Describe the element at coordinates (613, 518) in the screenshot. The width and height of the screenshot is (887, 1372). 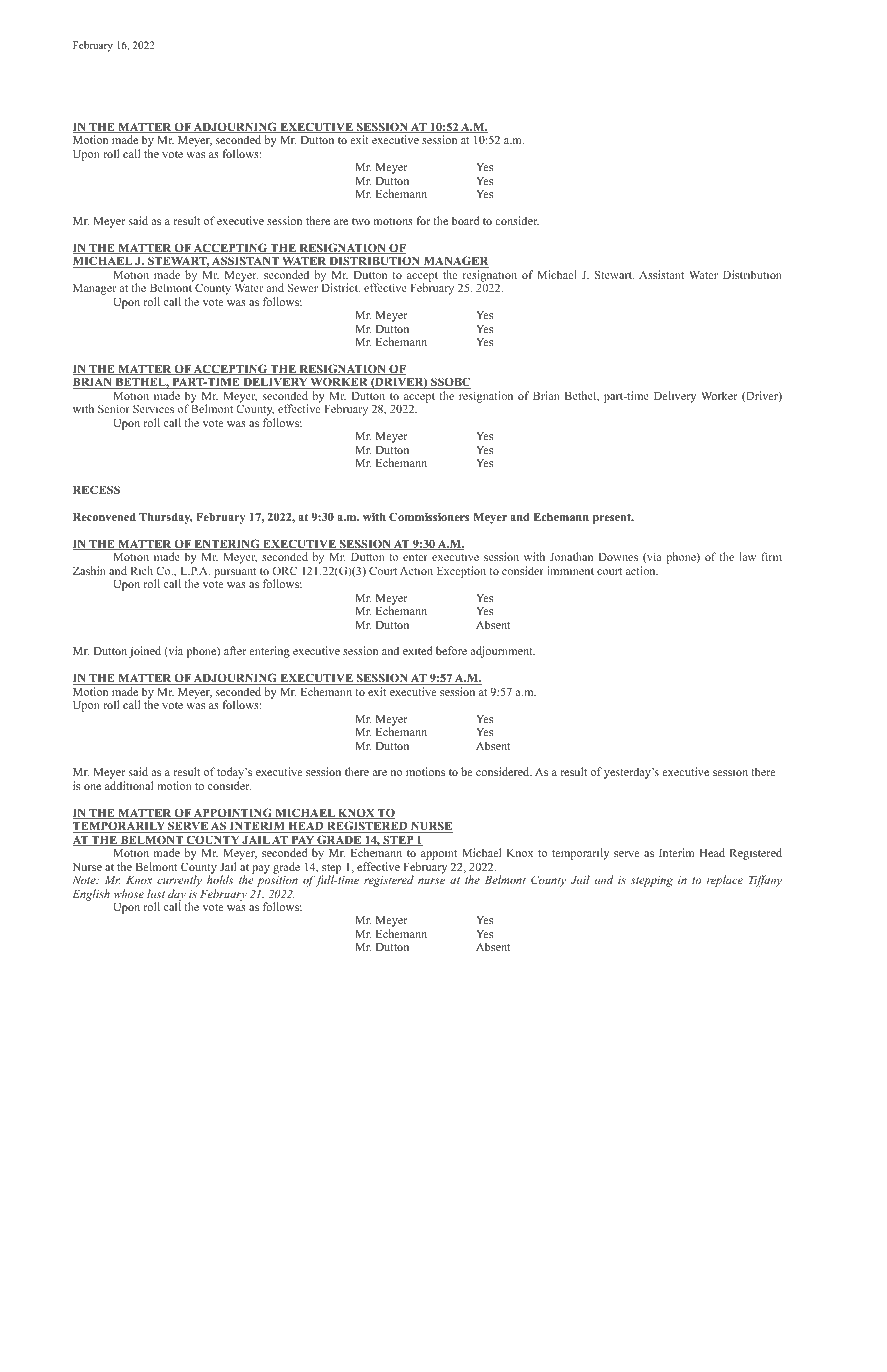
I see `present` at that location.
